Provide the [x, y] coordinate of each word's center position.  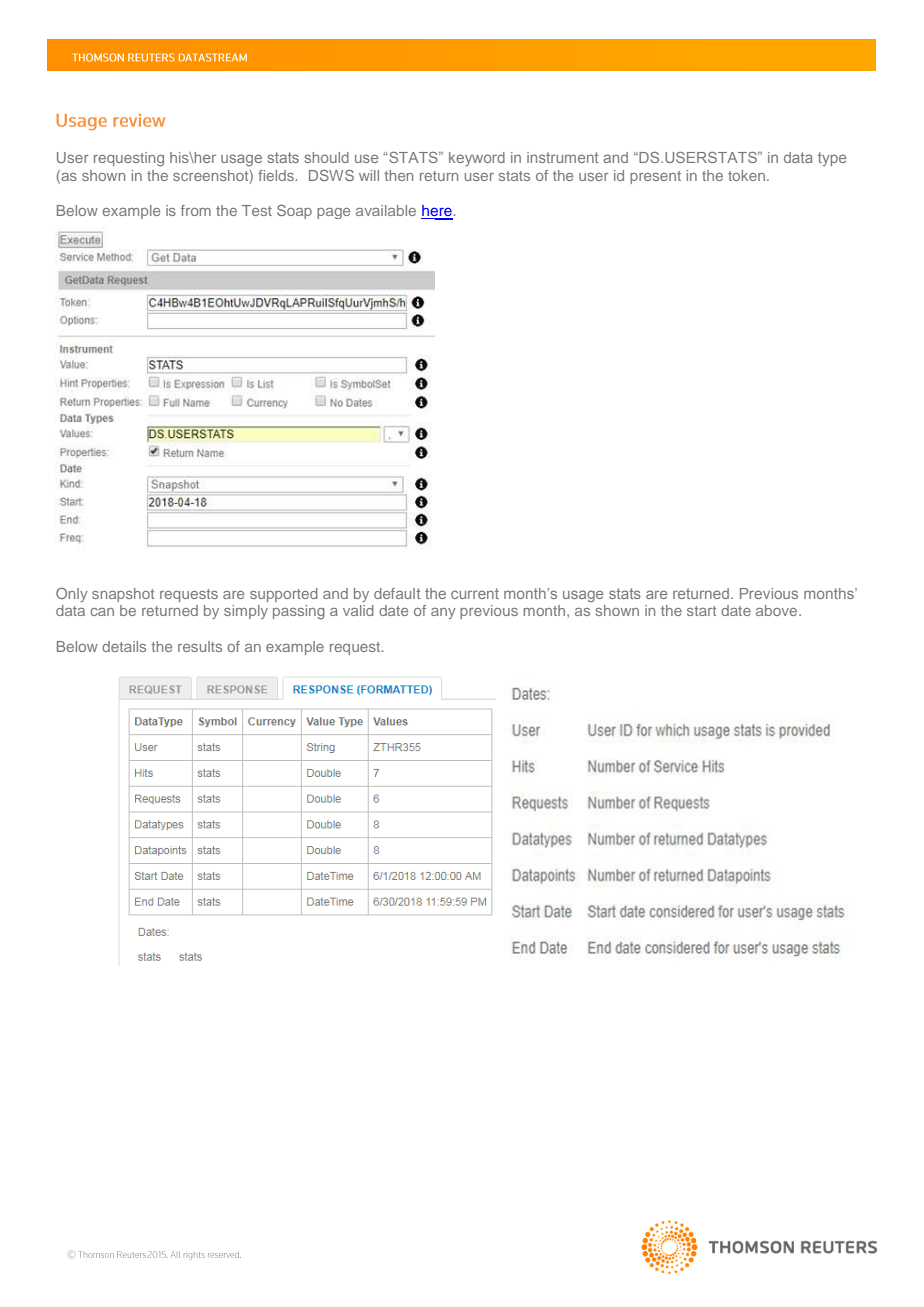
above [778, 610]
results [200, 646]
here [437, 212]
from [196, 210]
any [443, 613]
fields [276, 175]
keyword [477, 159]
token [746, 175]
